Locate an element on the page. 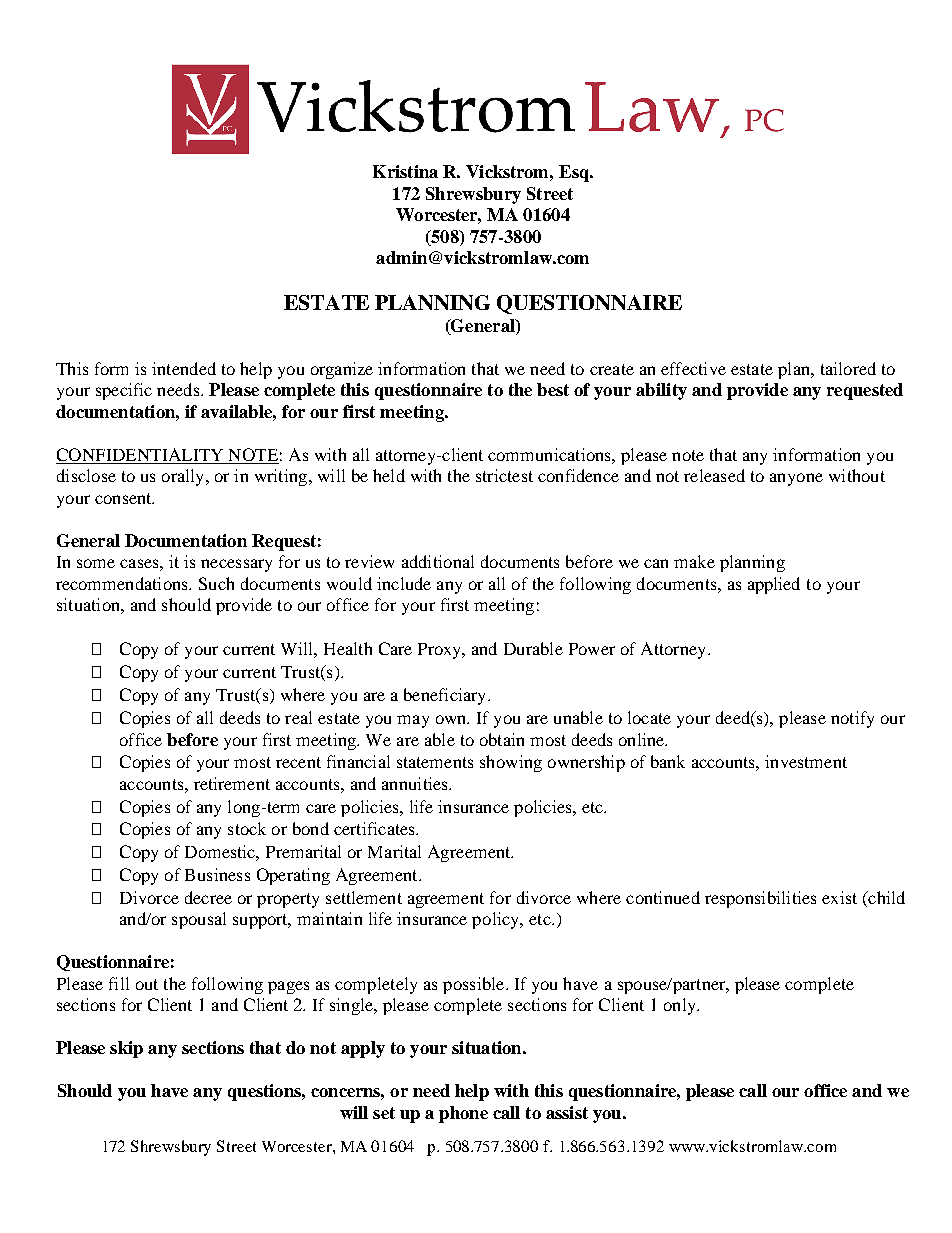  Kristina is located at coordinates (405, 171).
